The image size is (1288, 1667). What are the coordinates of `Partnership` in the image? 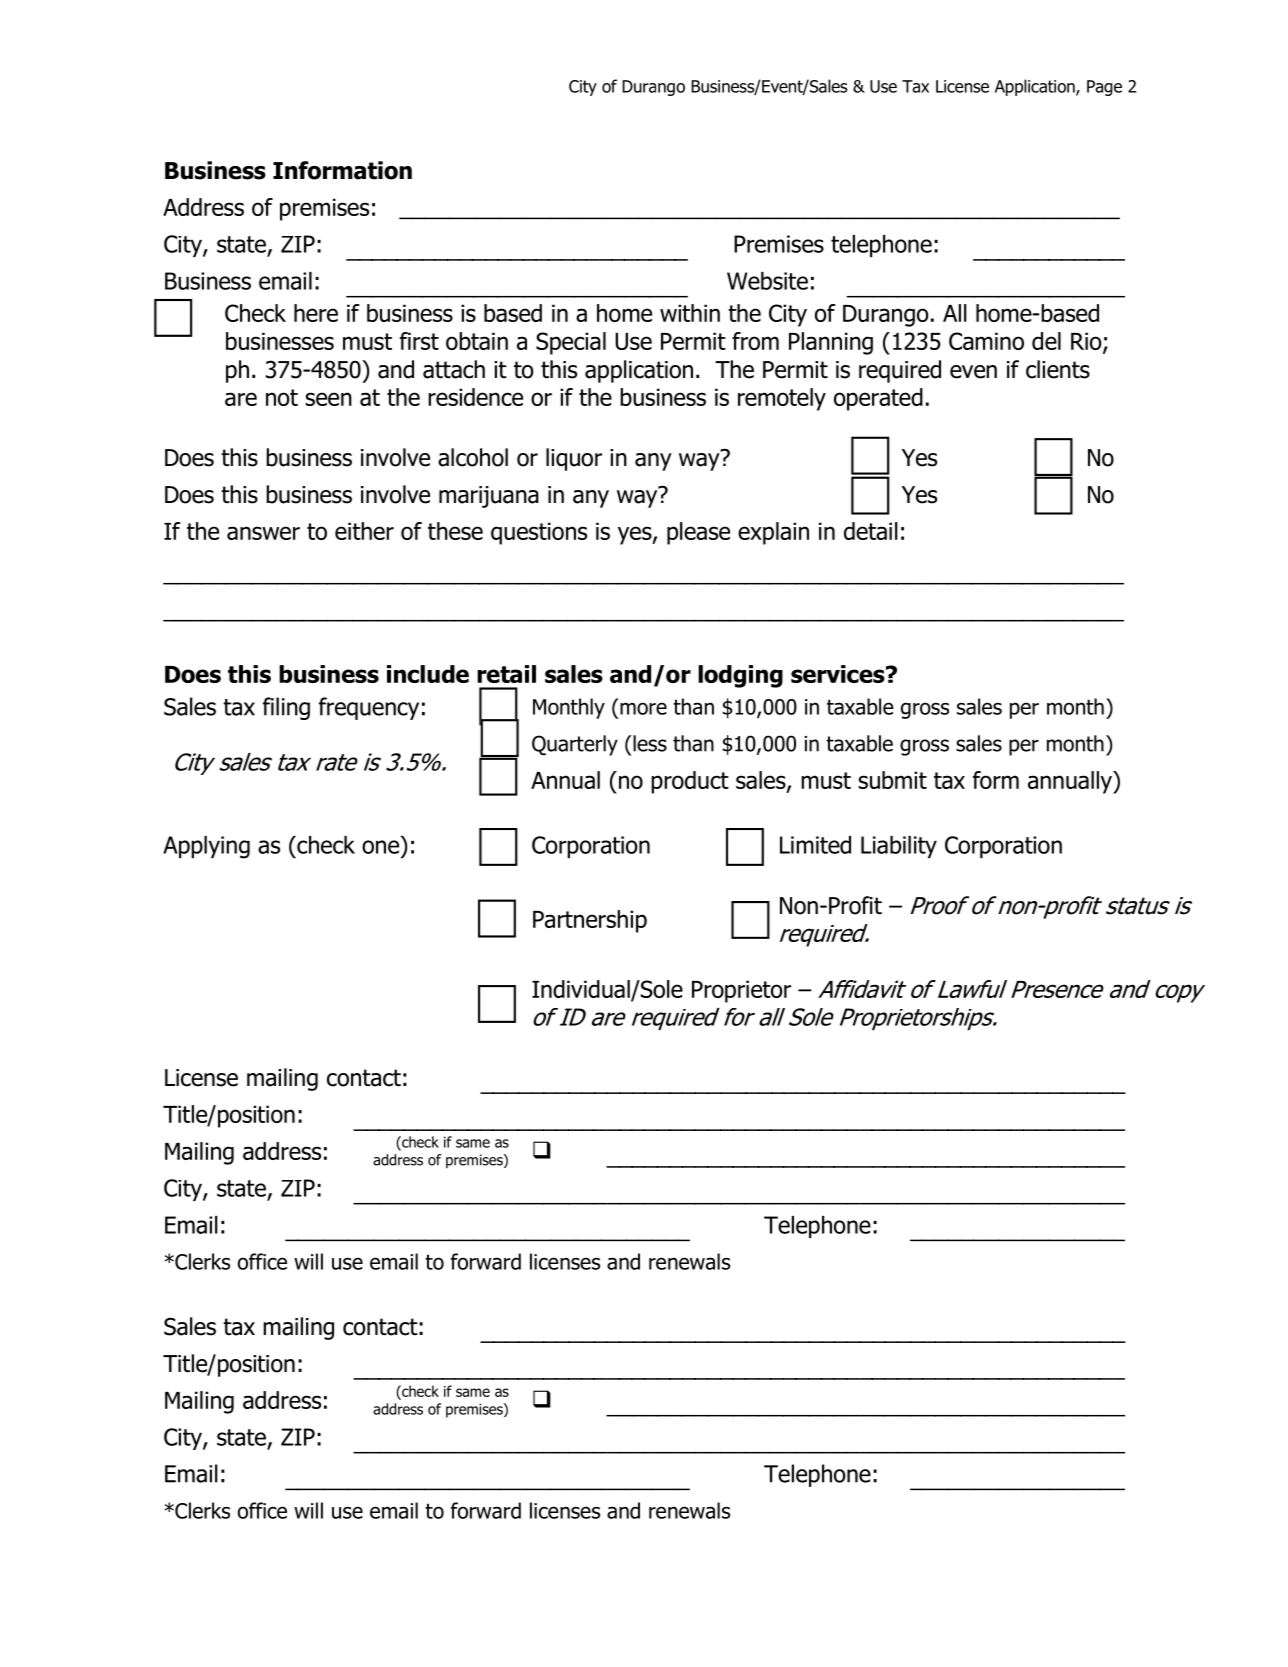 It's located at (590, 921).
